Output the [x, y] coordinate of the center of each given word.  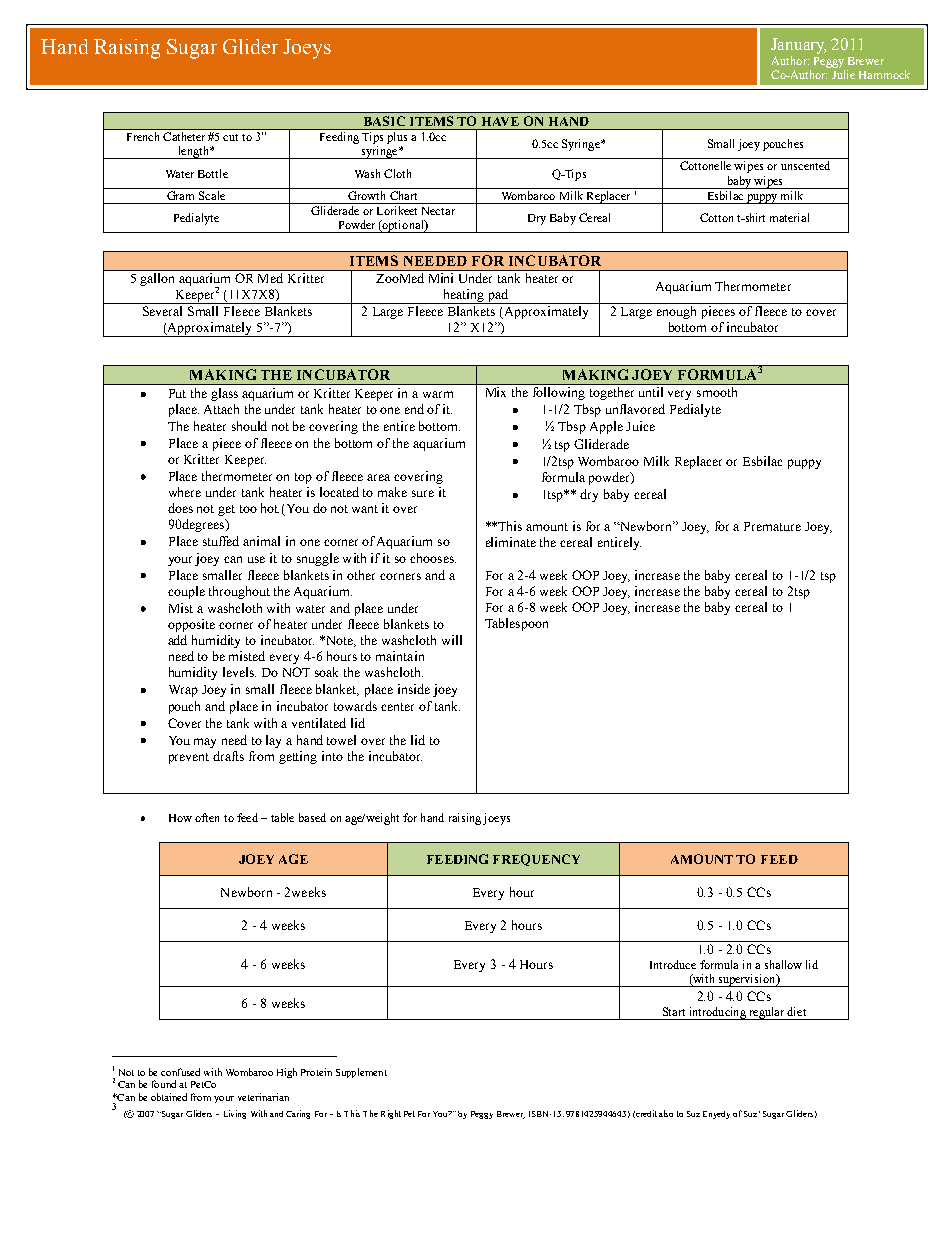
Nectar [438, 211]
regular [766, 1013]
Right [391, 1114]
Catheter [184, 136]
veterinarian [263, 1097]
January [798, 46]
